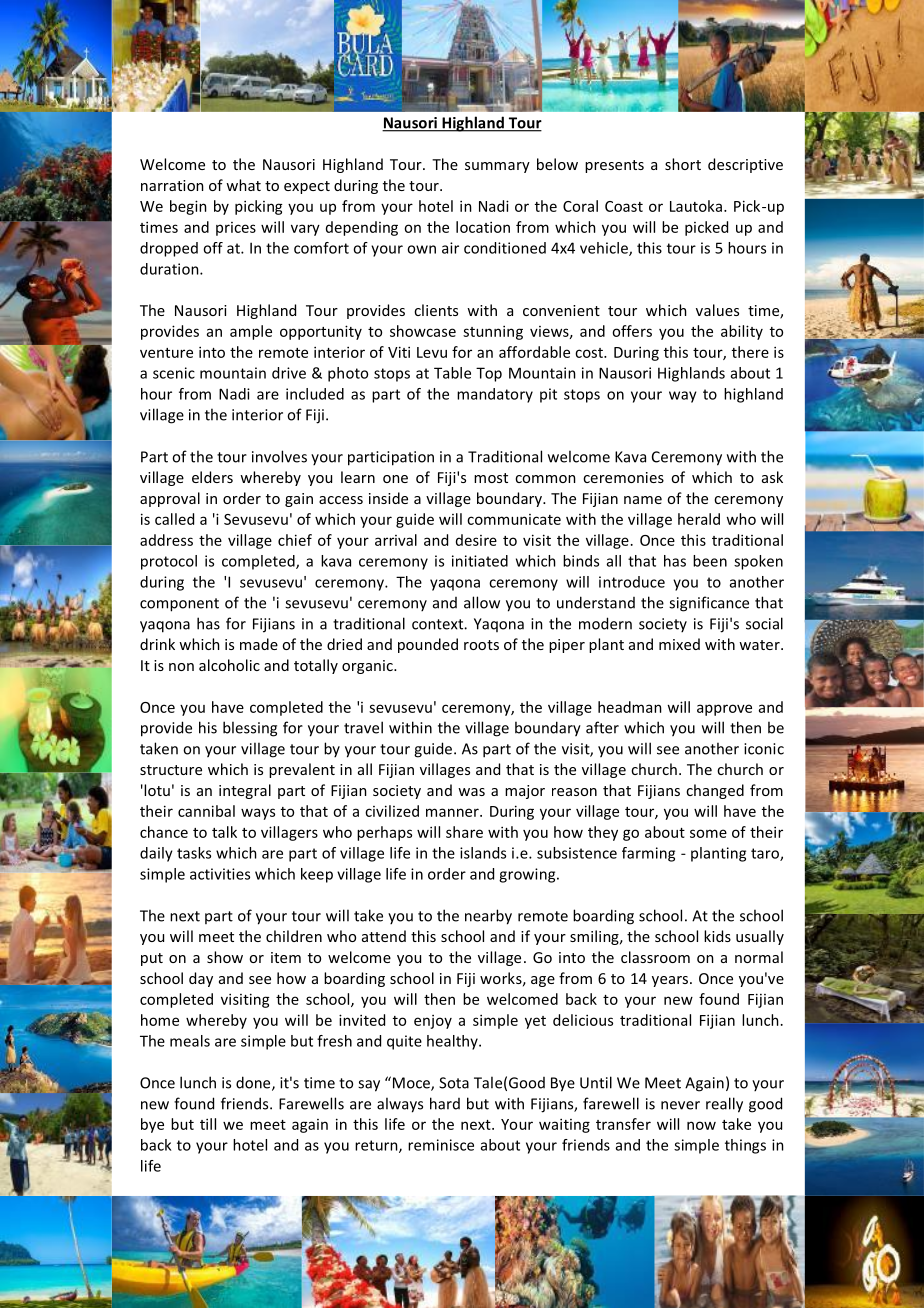 The height and width of the screenshot is (1308, 924). What do you see at coordinates (208, 1124) in the screenshot?
I see `till` at bounding box center [208, 1124].
